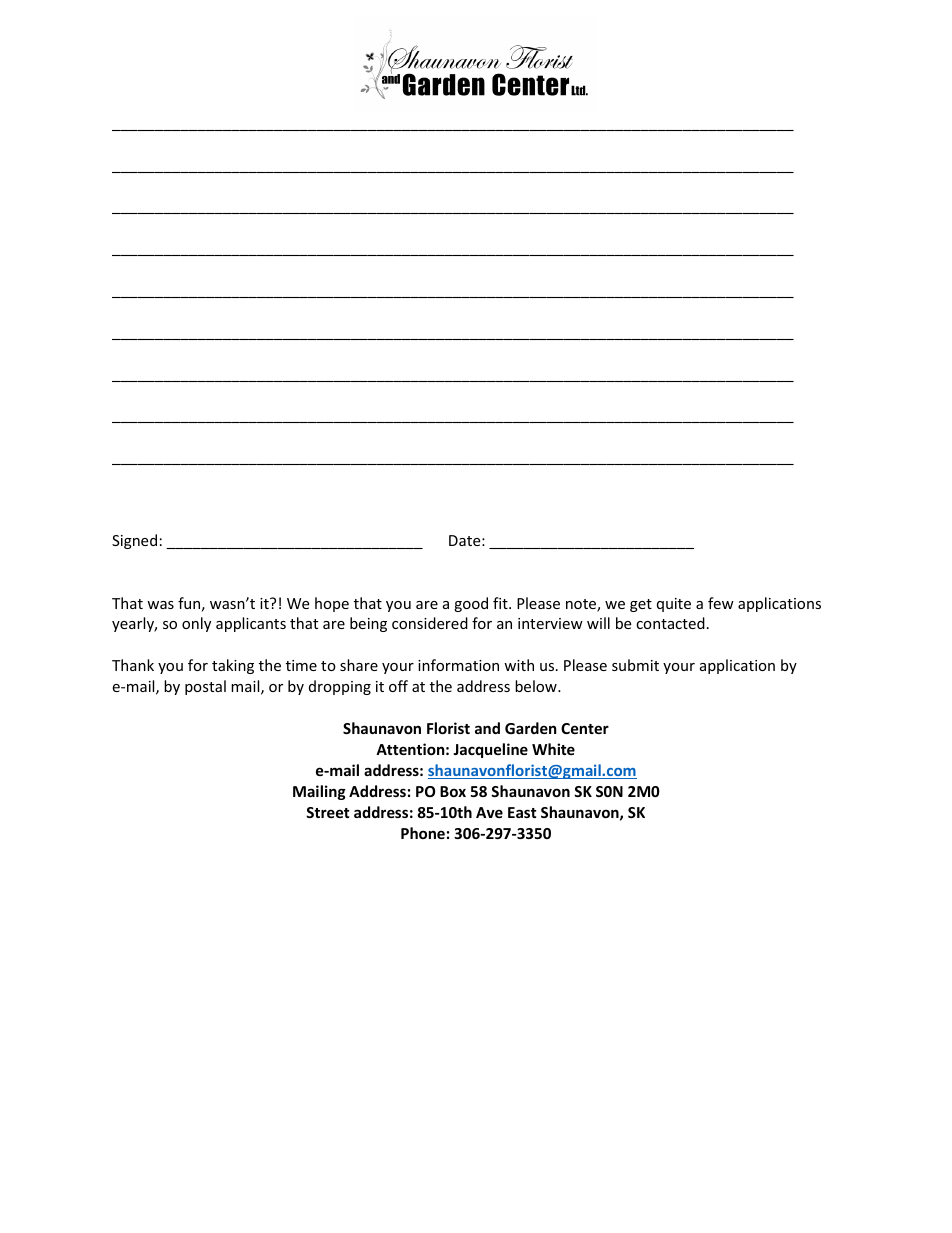 This page has width=952, height=1233. I want to click on East, so click(522, 812).
